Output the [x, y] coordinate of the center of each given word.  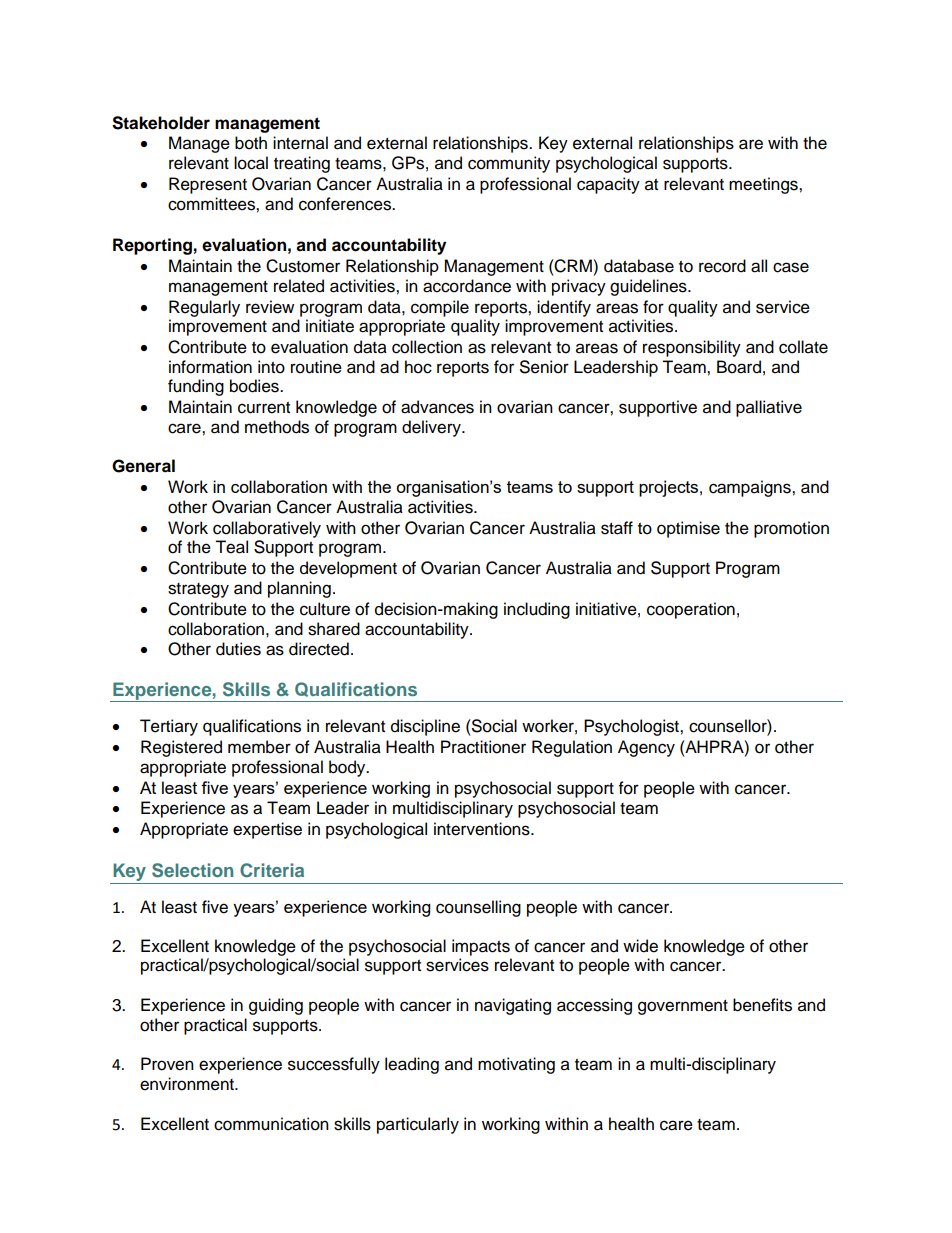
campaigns [751, 488]
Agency [646, 748]
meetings [764, 185]
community [509, 164]
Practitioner [483, 747]
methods [277, 427]
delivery [432, 428]
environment [188, 1084]
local [251, 163]
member [259, 747]
